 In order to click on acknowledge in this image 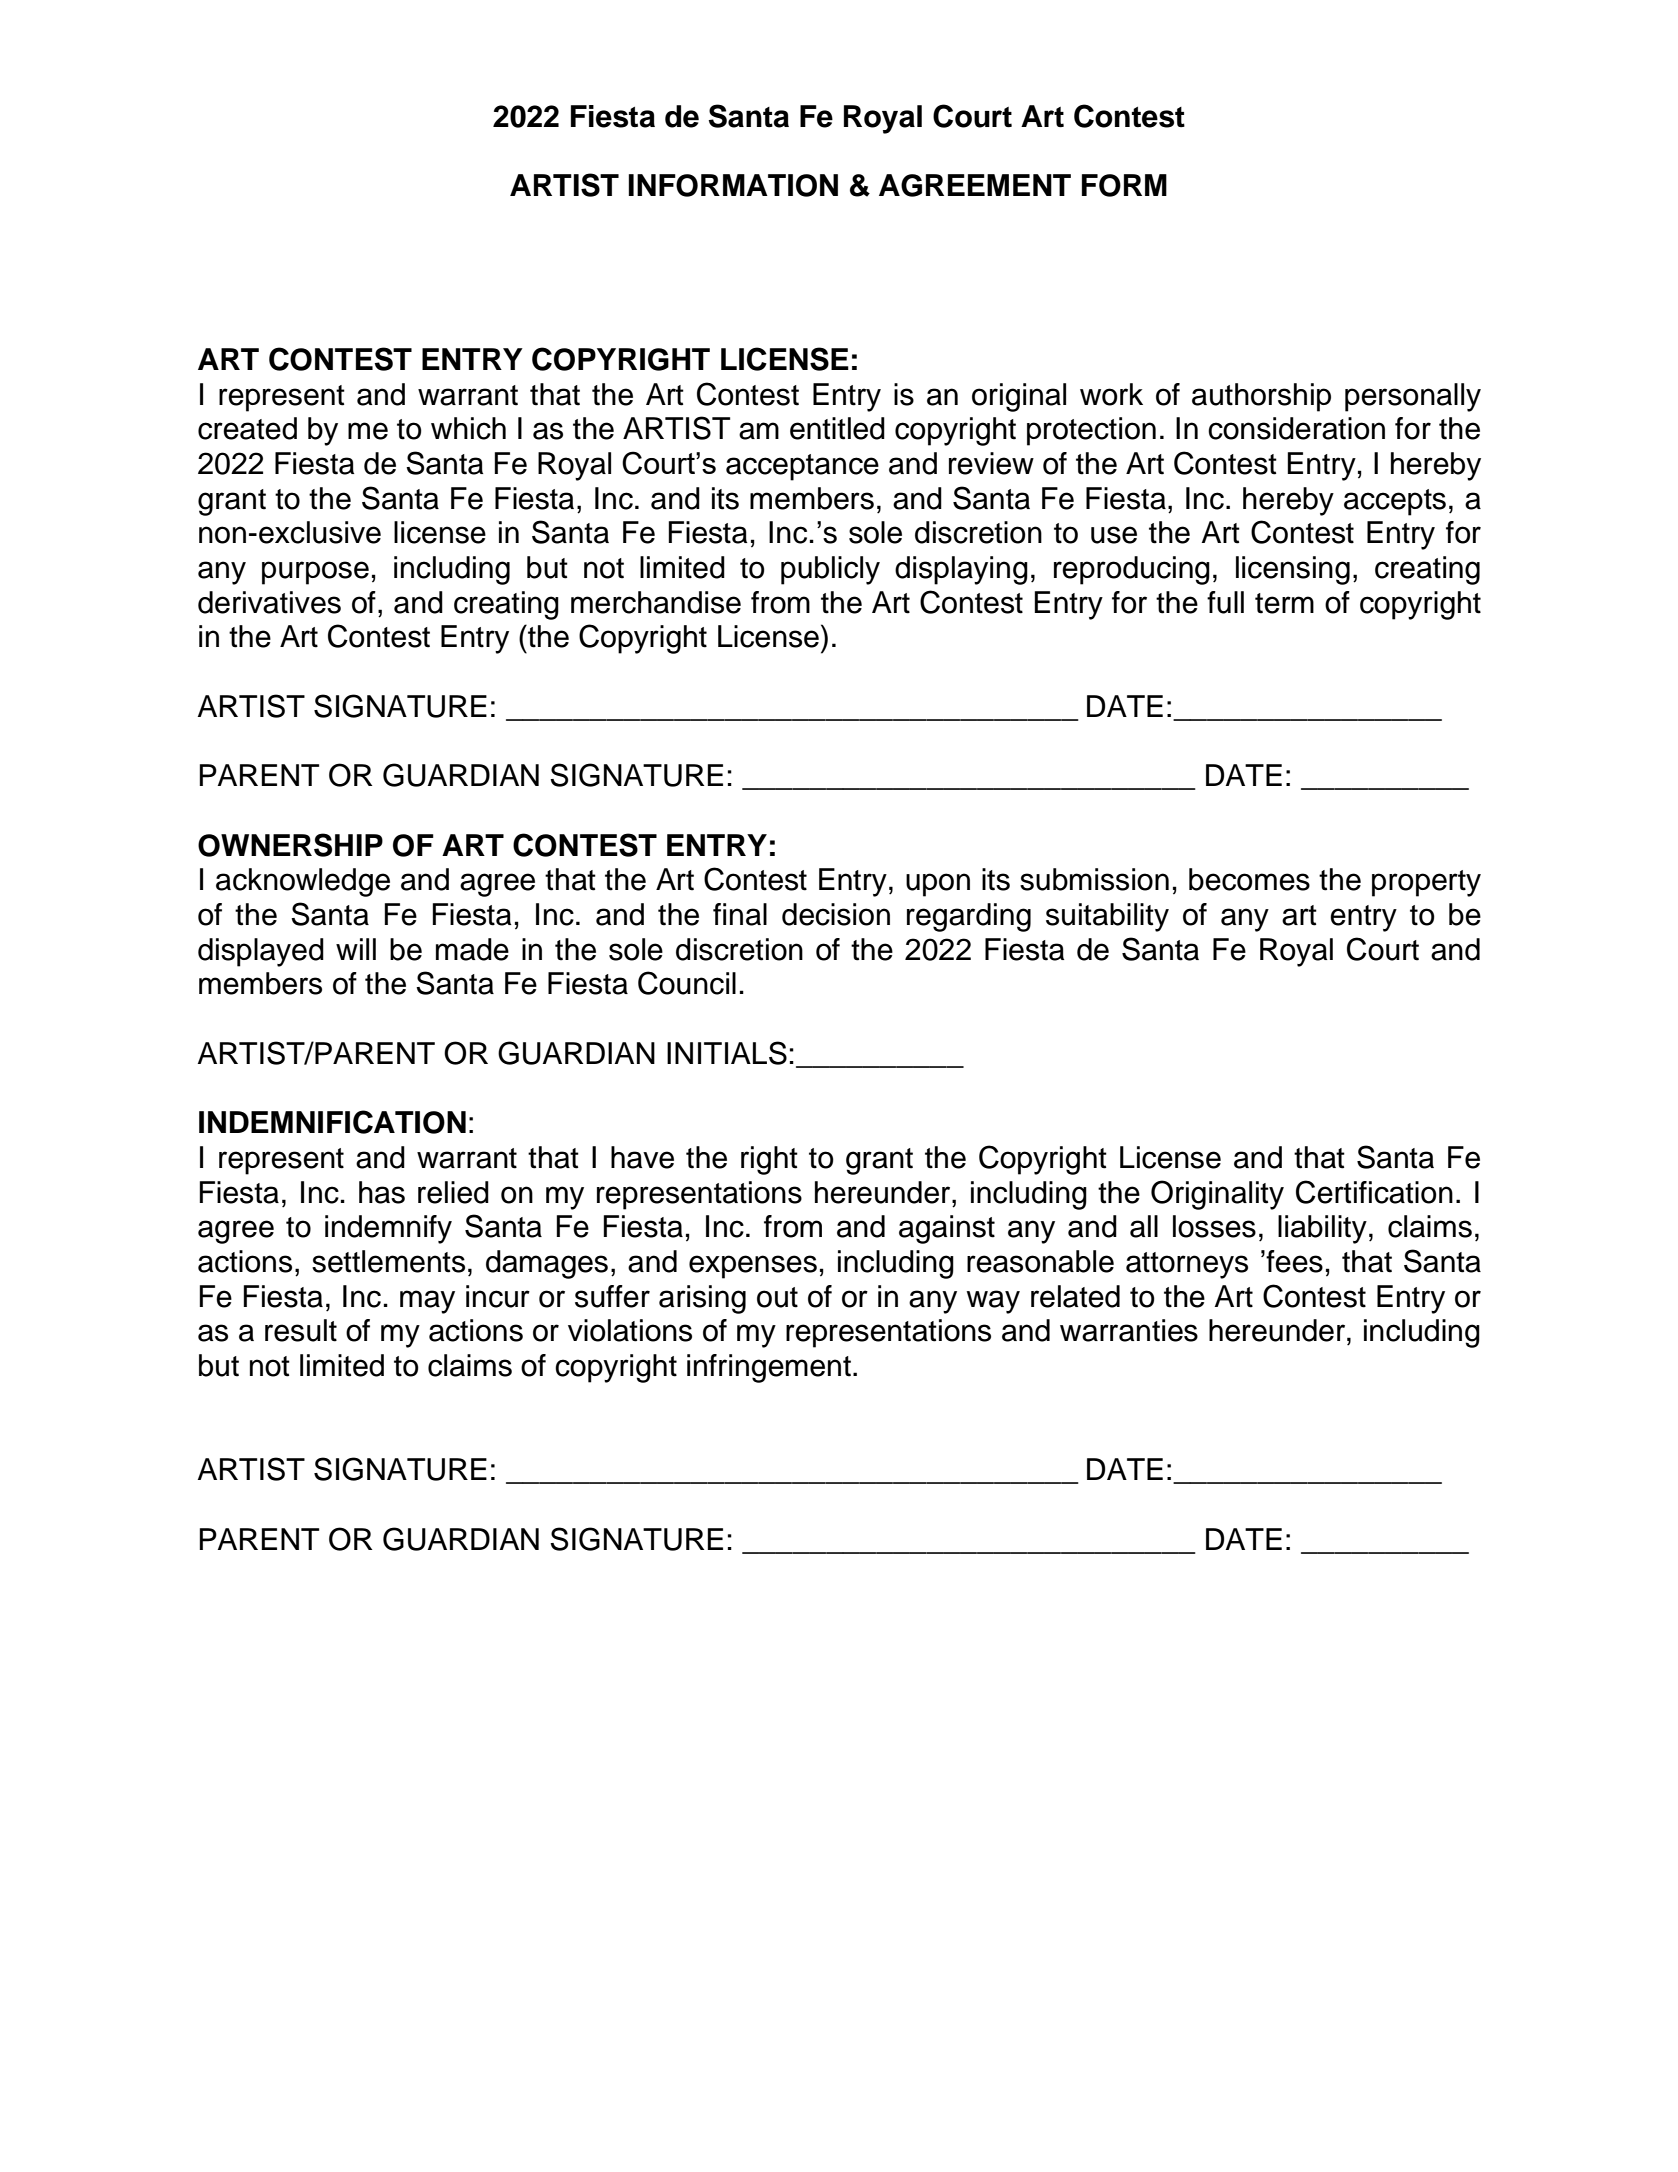, I will do `click(303, 882)`.
